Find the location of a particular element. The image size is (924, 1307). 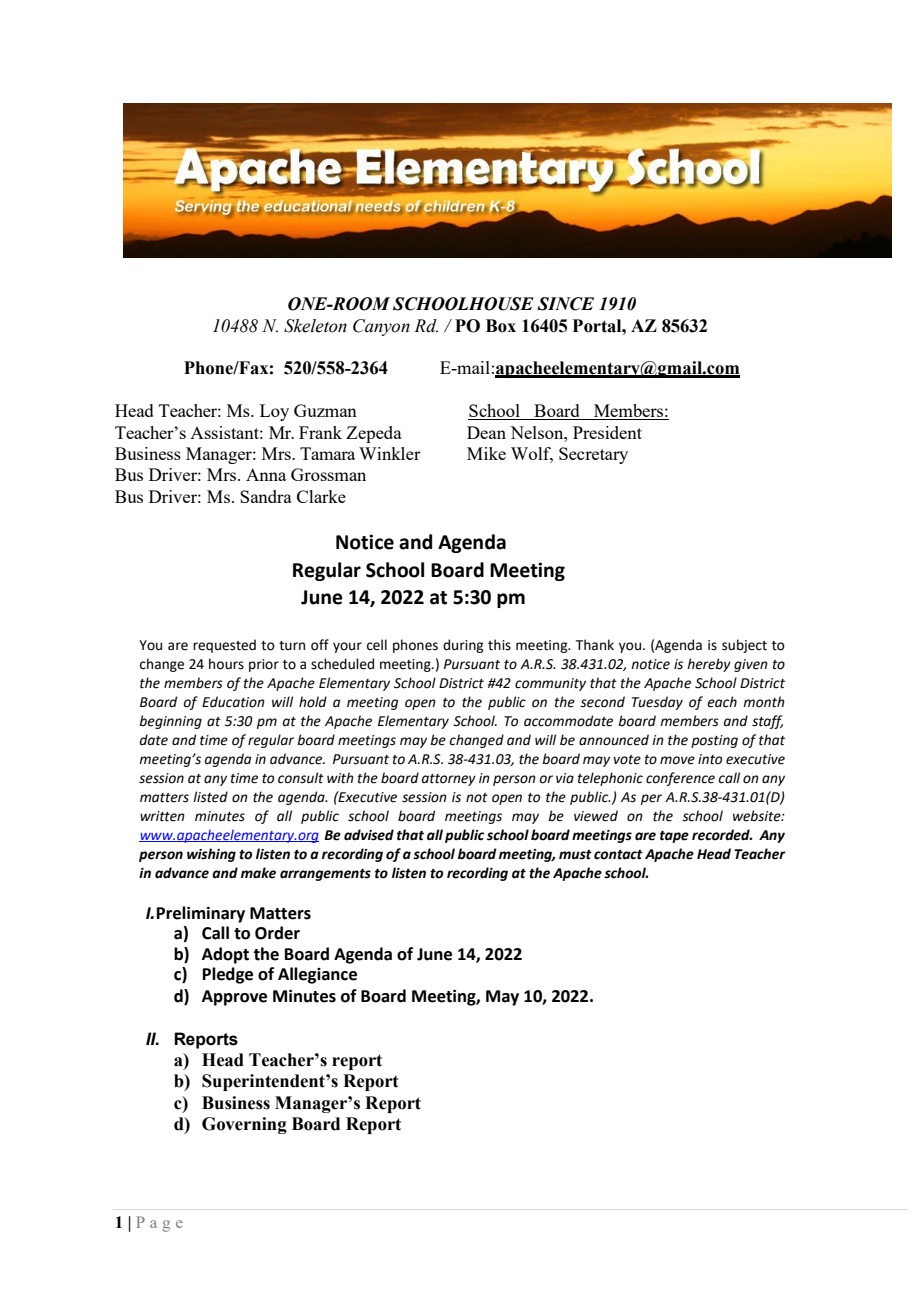

Skeleton is located at coordinates (315, 326).
